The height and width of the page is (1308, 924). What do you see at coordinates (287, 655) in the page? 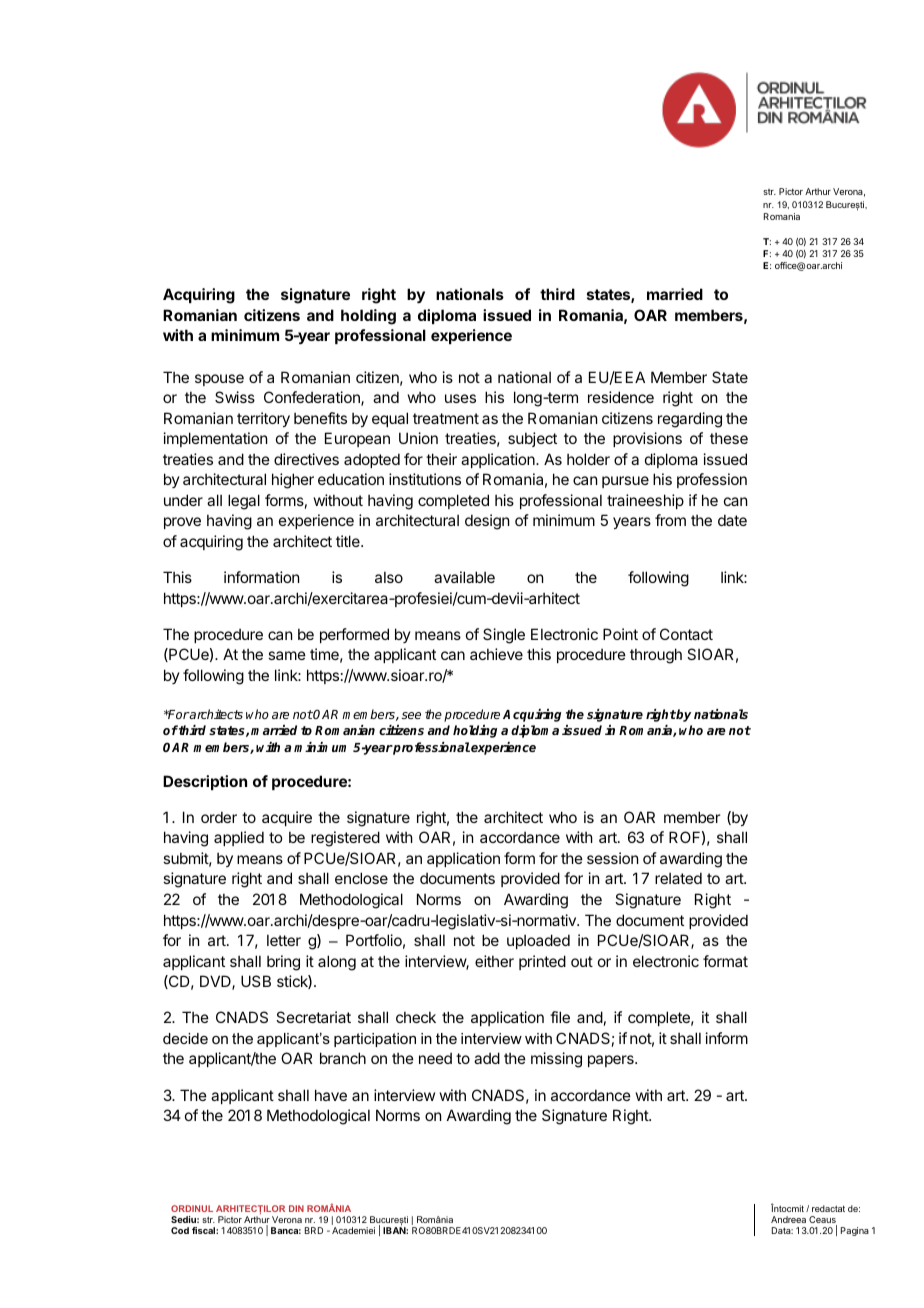
I see `same` at bounding box center [287, 655].
